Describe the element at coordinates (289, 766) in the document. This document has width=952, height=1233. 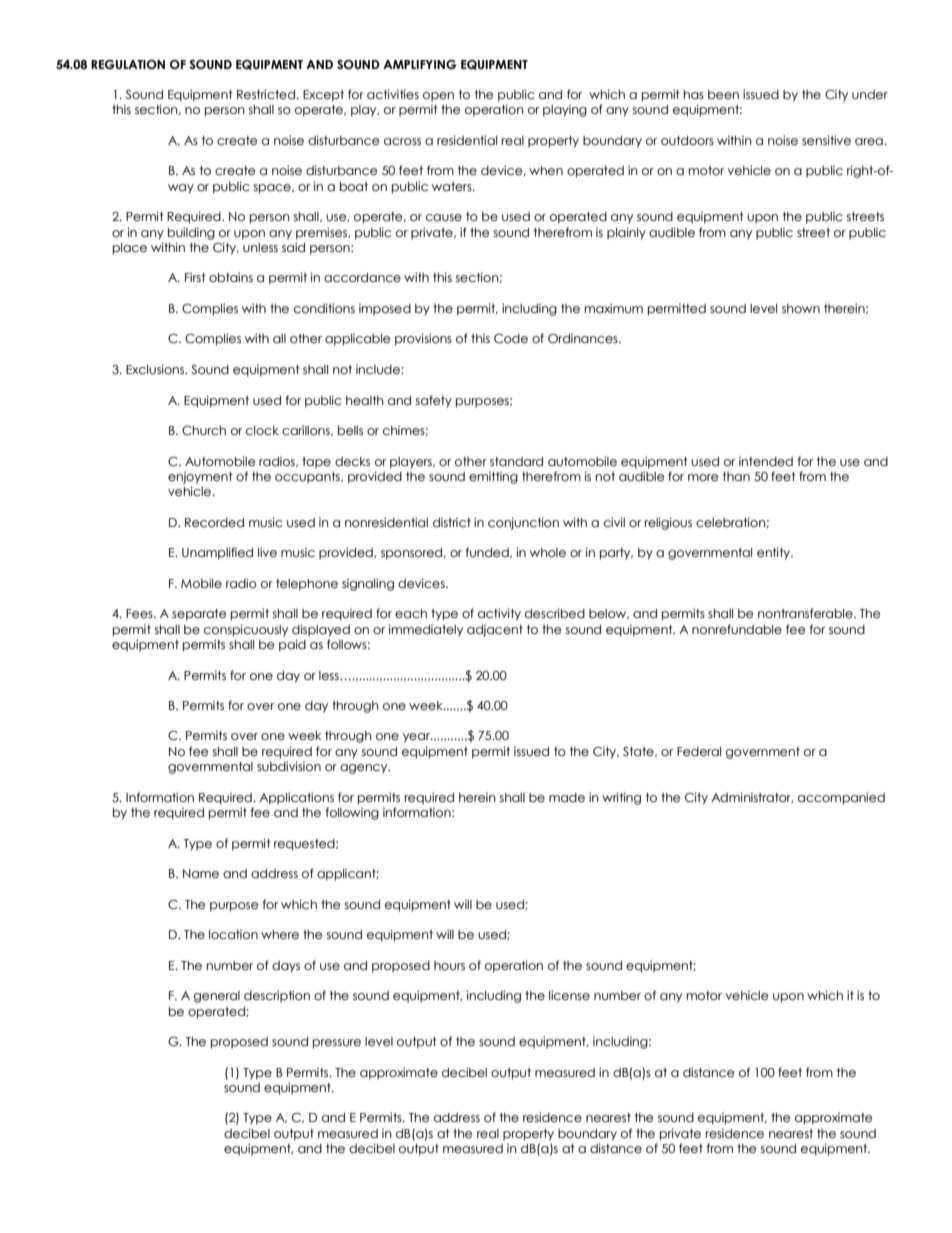
I see `subdivision` at that location.
